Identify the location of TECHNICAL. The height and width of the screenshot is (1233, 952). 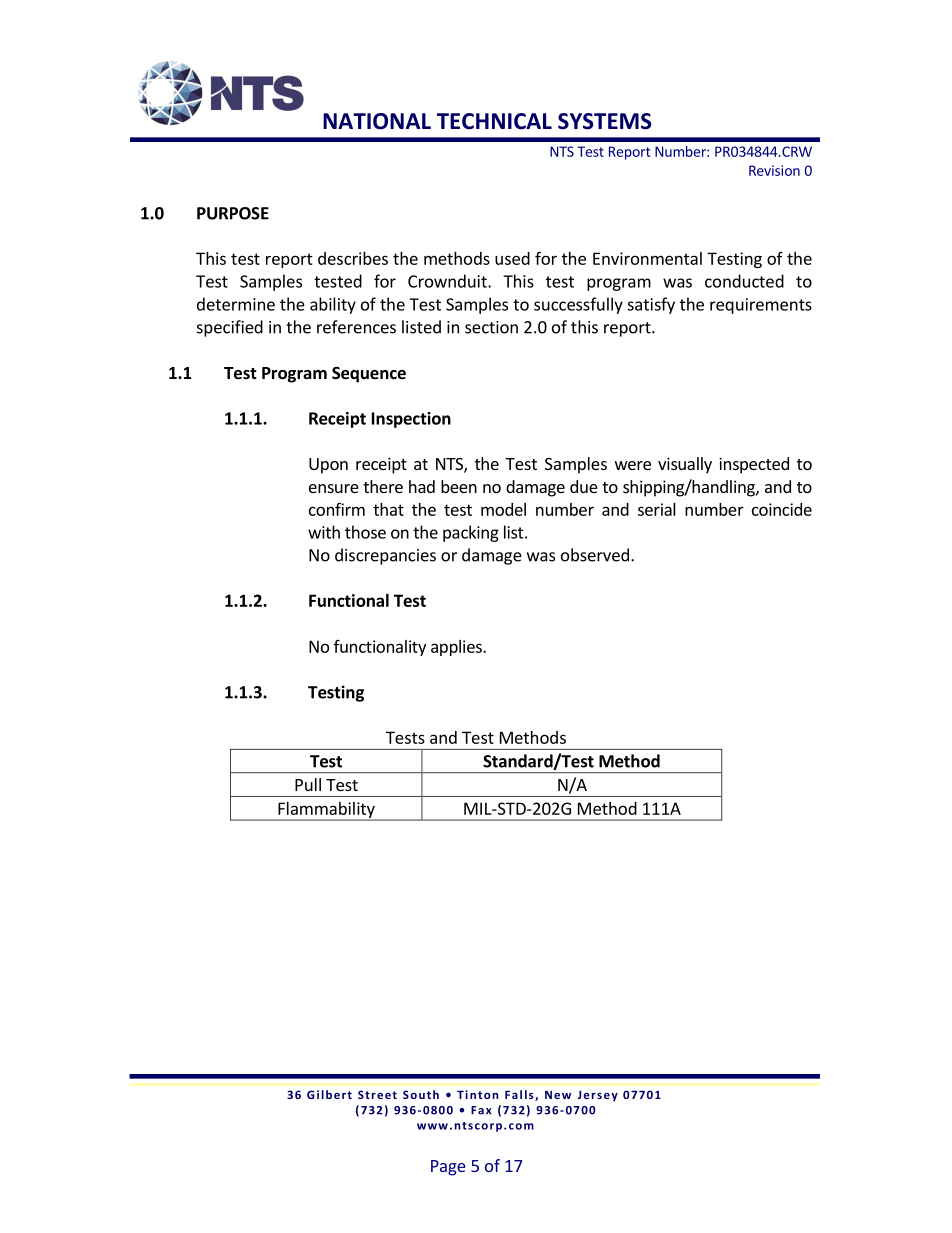
(494, 121).
